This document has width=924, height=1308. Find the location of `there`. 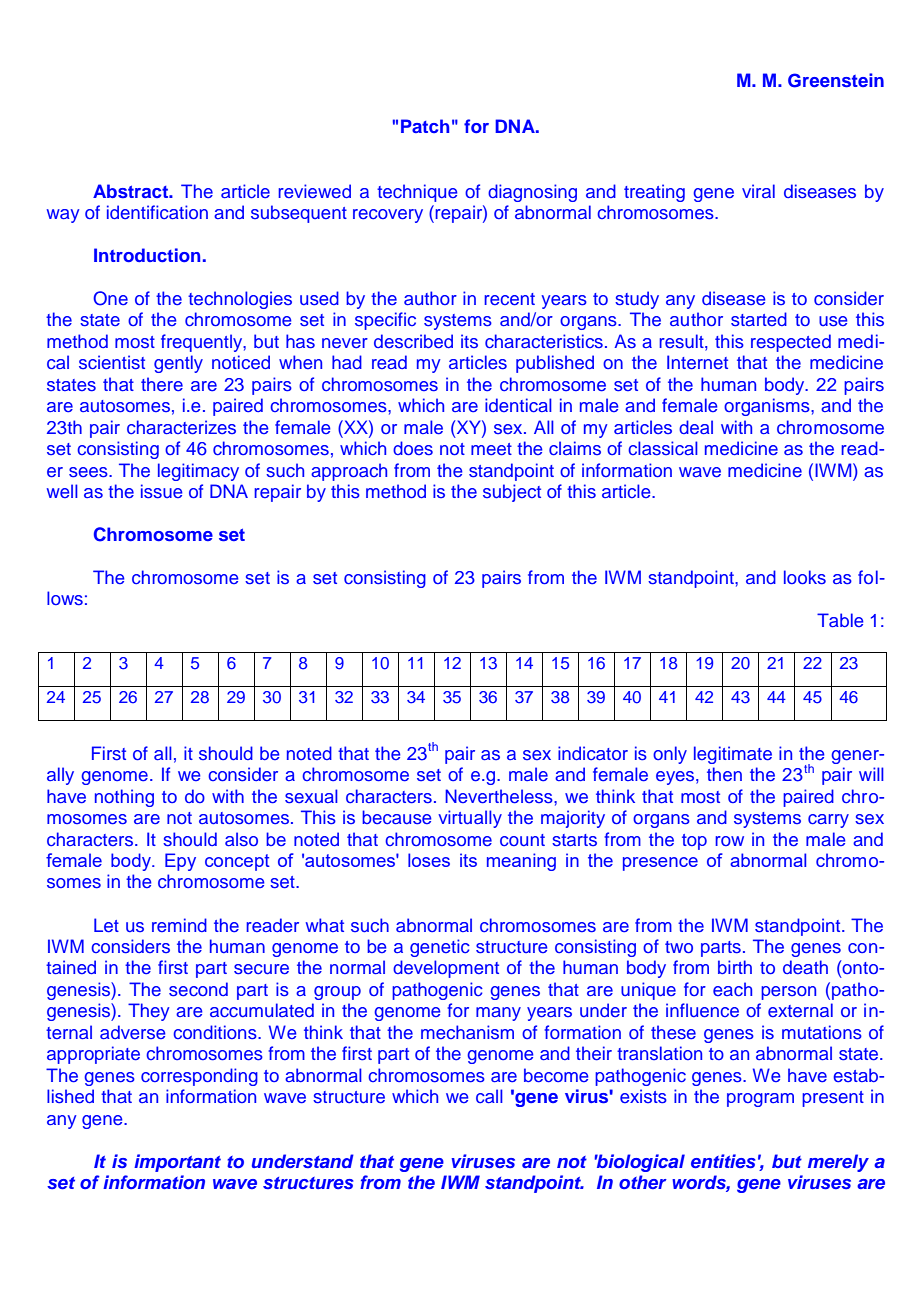

there is located at coordinates (162, 384).
